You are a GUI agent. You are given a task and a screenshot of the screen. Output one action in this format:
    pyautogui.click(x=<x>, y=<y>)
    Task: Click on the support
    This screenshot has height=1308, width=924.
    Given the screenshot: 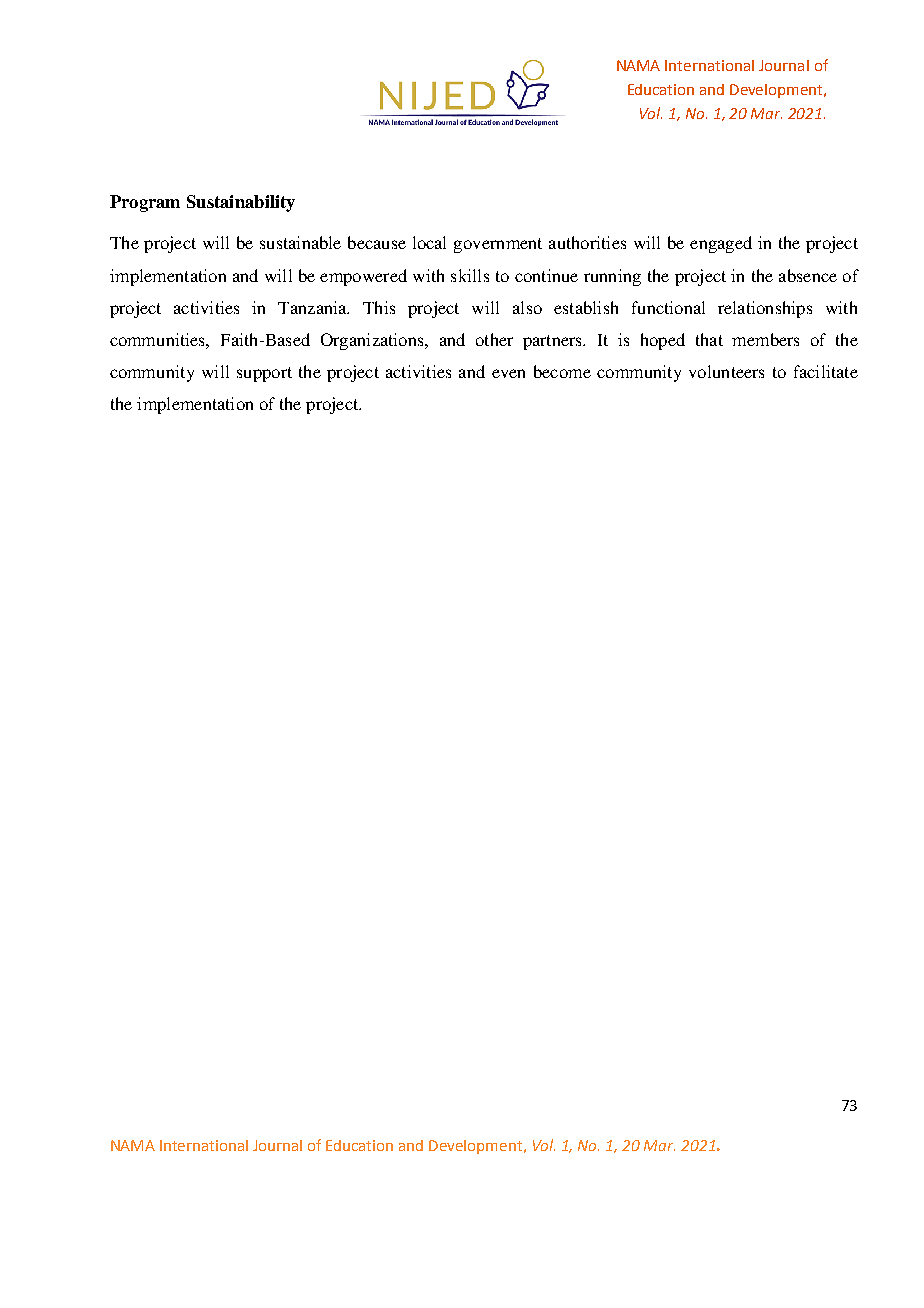 What is the action you would take?
    pyautogui.click(x=264, y=374)
